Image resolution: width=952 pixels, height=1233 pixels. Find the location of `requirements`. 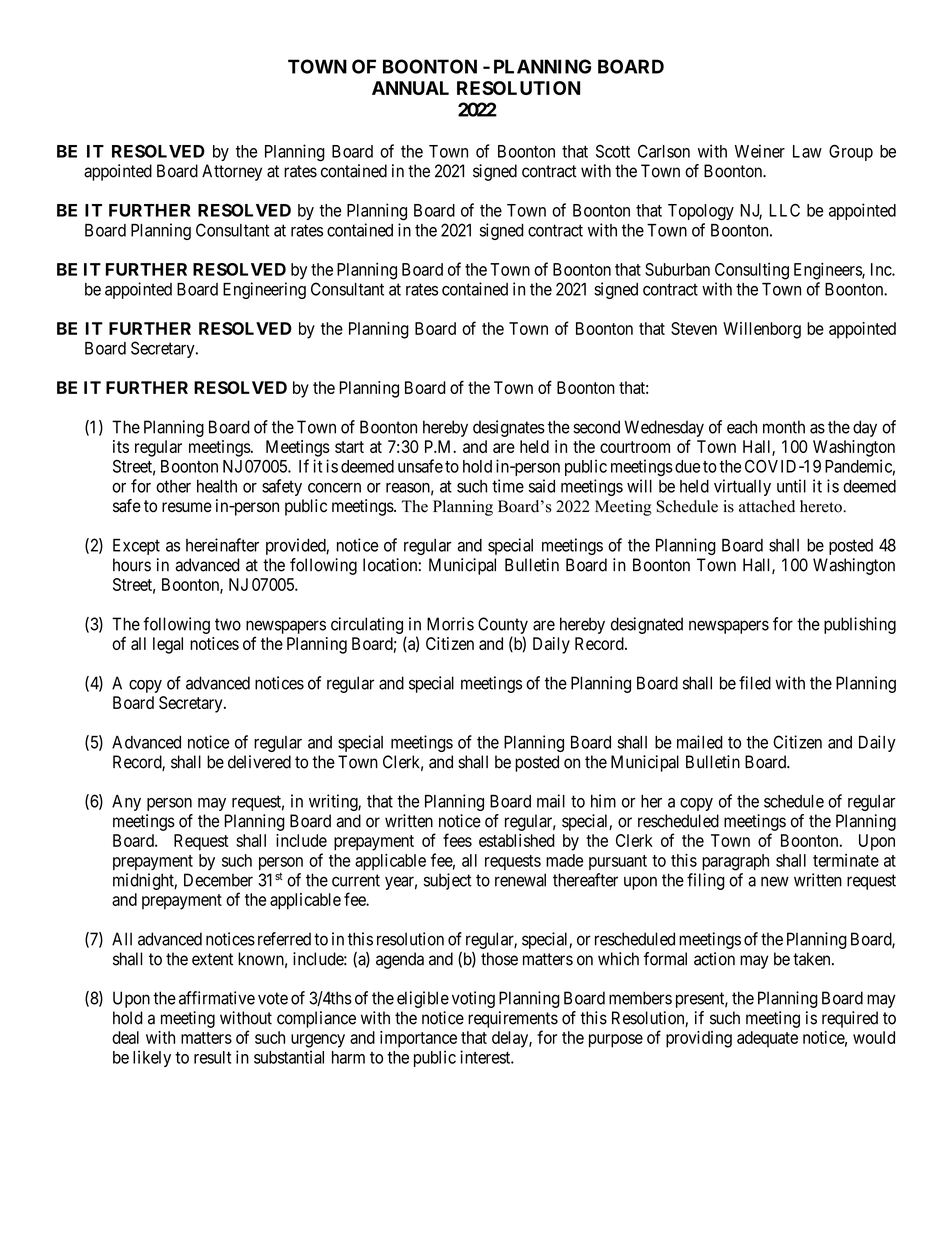

requirements is located at coordinates (513, 1019).
